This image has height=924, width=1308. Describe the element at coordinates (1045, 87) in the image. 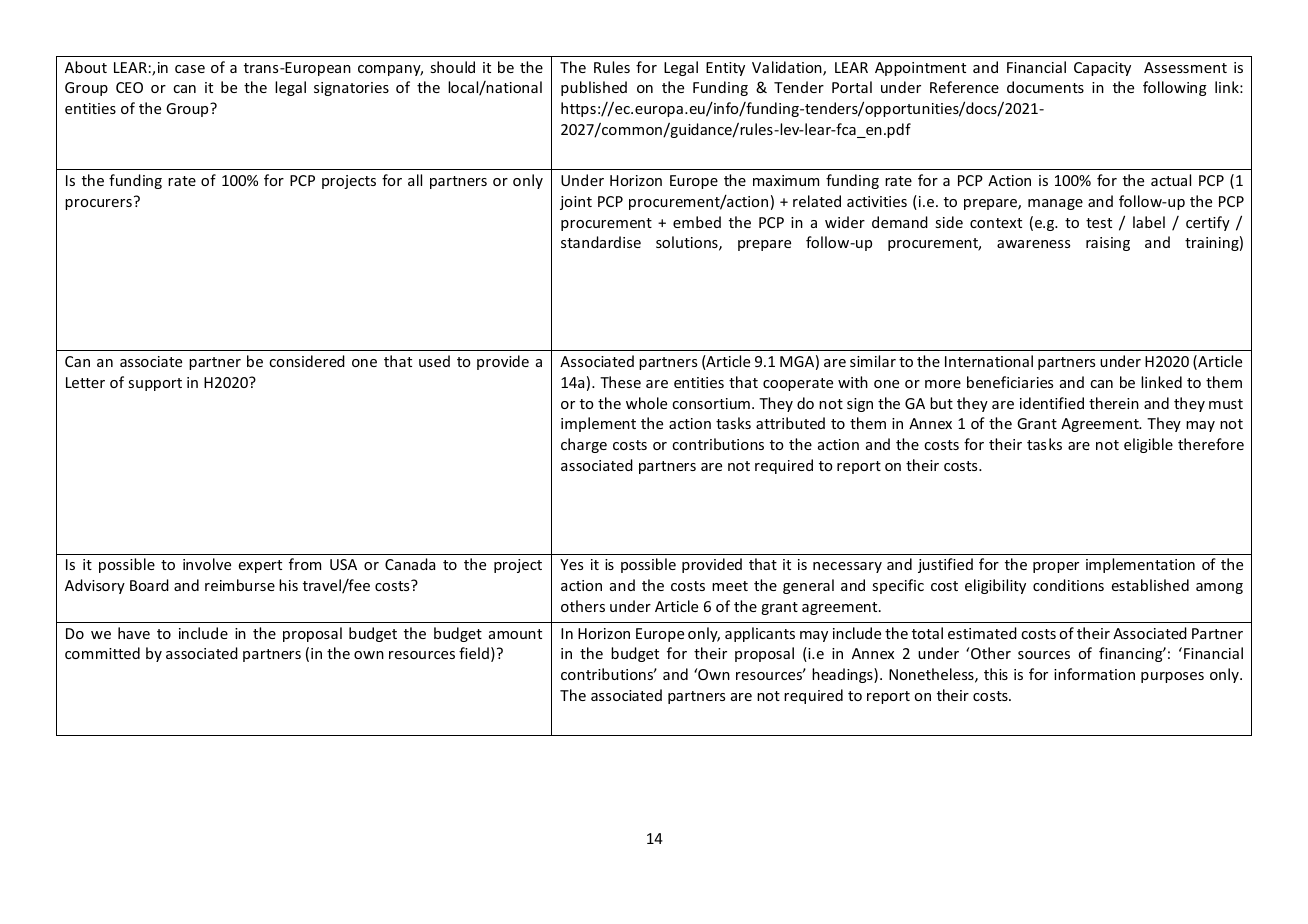

I see `documents` at that location.
